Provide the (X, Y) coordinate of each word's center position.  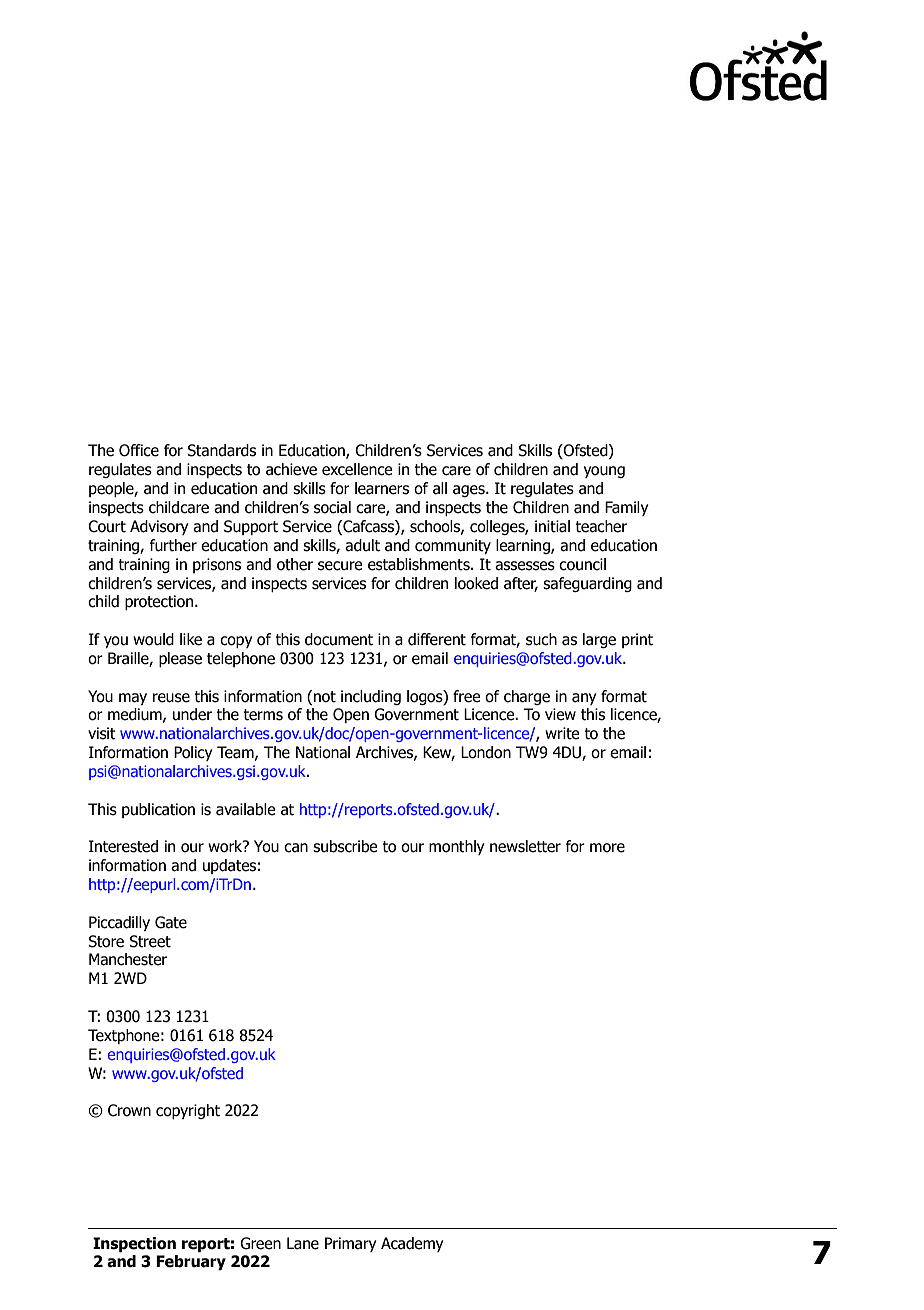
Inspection (134, 1244)
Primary (350, 1244)
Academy (412, 1244)
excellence (357, 469)
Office (139, 450)
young (604, 472)
